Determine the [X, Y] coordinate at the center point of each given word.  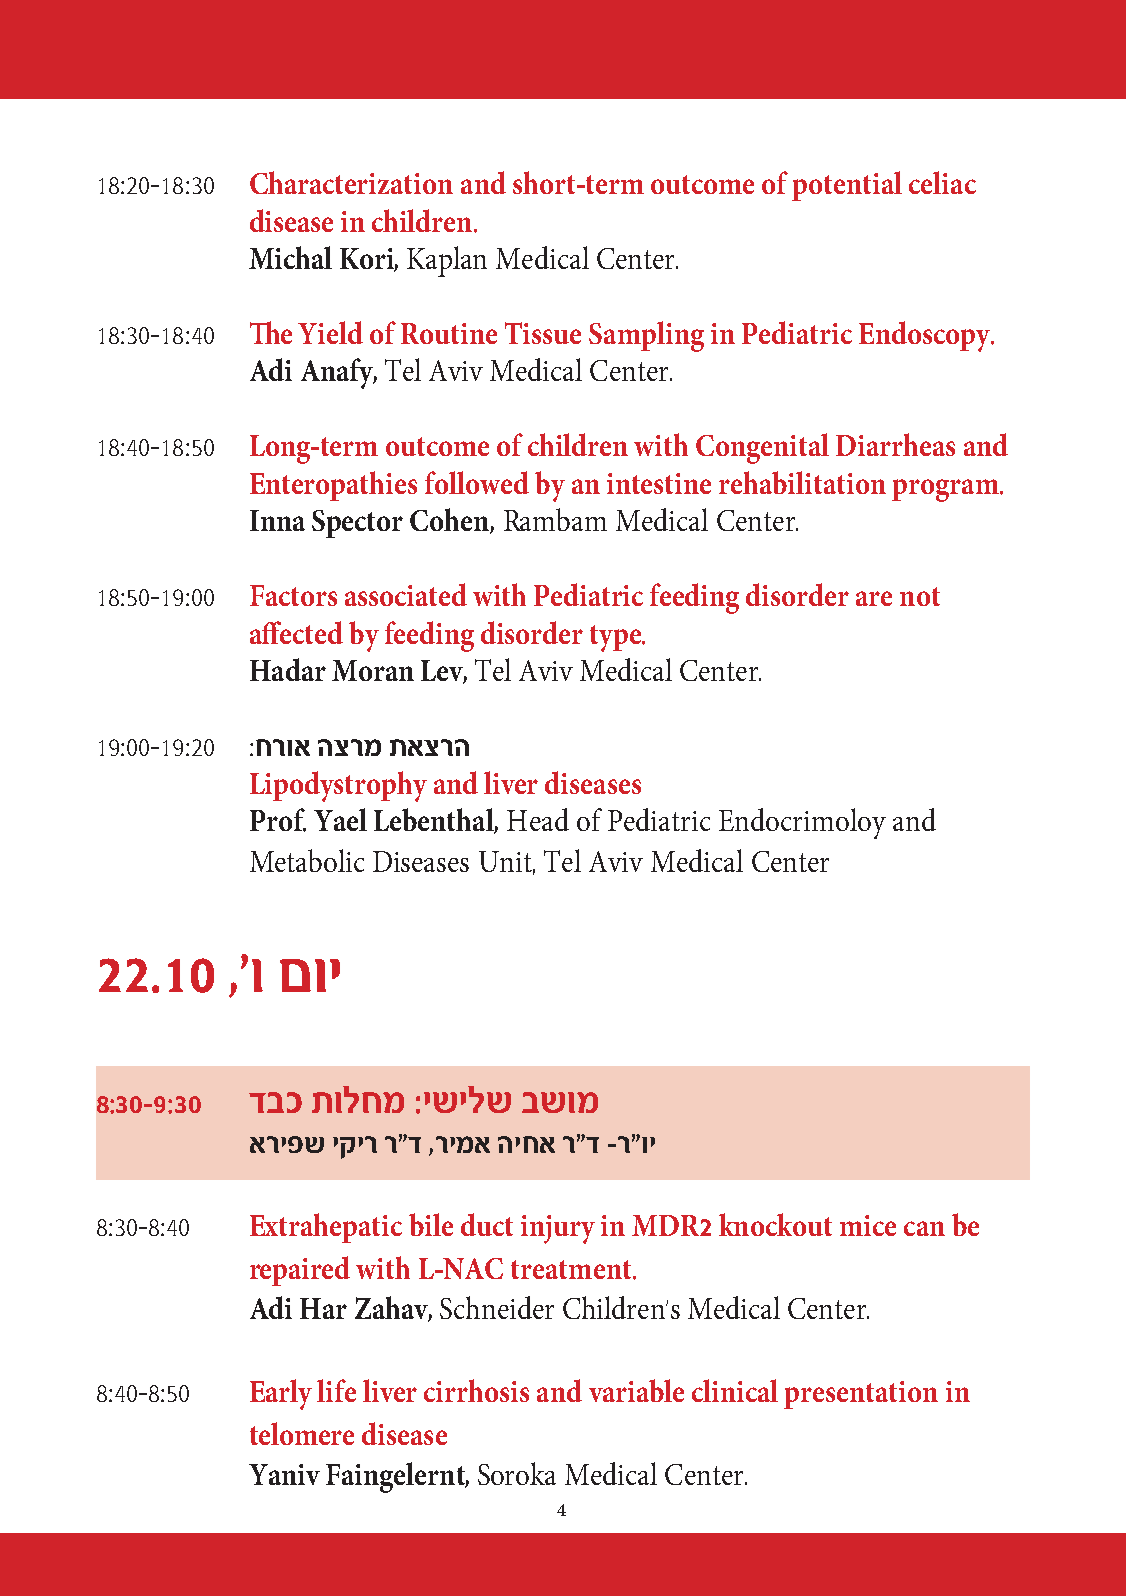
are [874, 598]
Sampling [646, 336]
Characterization [351, 182]
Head [538, 819]
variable [636, 1390]
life [336, 1390]
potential [847, 186]
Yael [340, 819]
